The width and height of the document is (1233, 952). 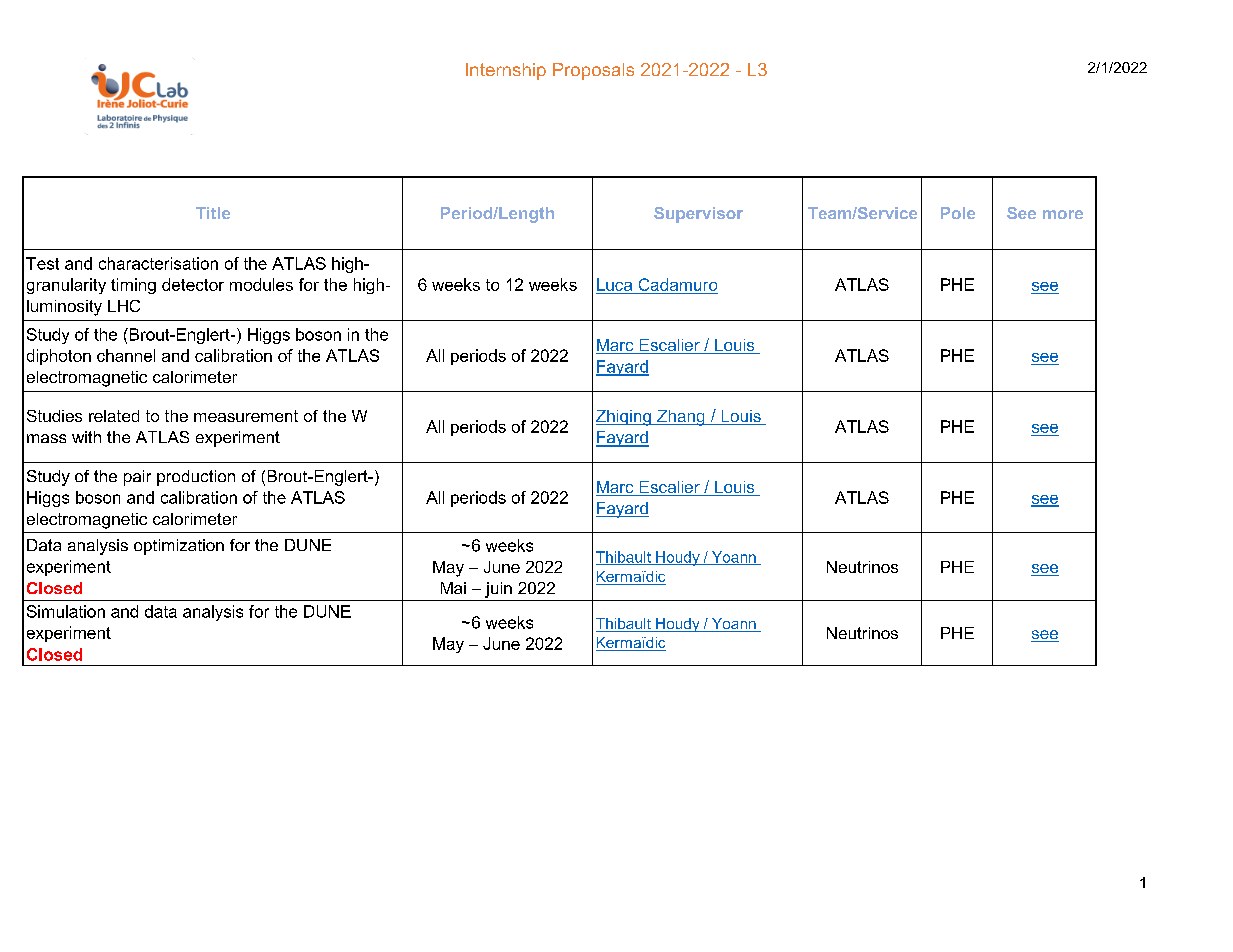 I want to click on channel, so click(x=126, y=355).
